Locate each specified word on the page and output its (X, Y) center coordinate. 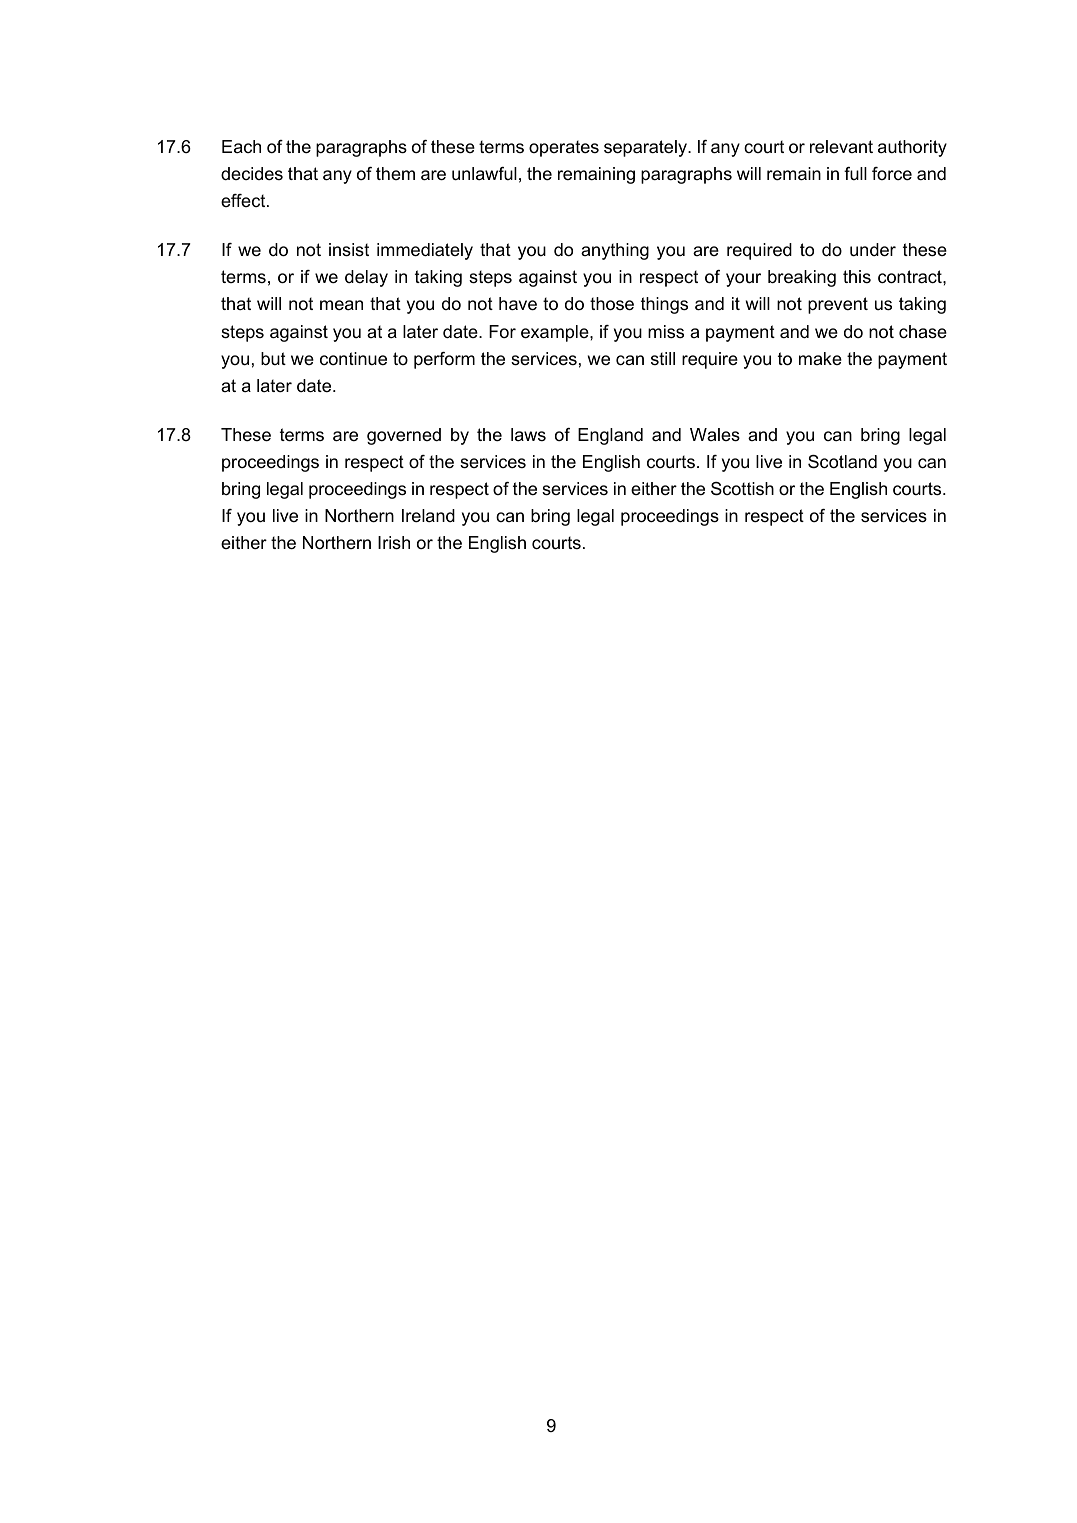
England (610, 436)
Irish (394, 543)
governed (404, 436)
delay (366, 278)
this (857, 276)
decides (252, 173)
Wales (715, 435)
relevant (841, 146)
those (612, 304)
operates (564, 148)
